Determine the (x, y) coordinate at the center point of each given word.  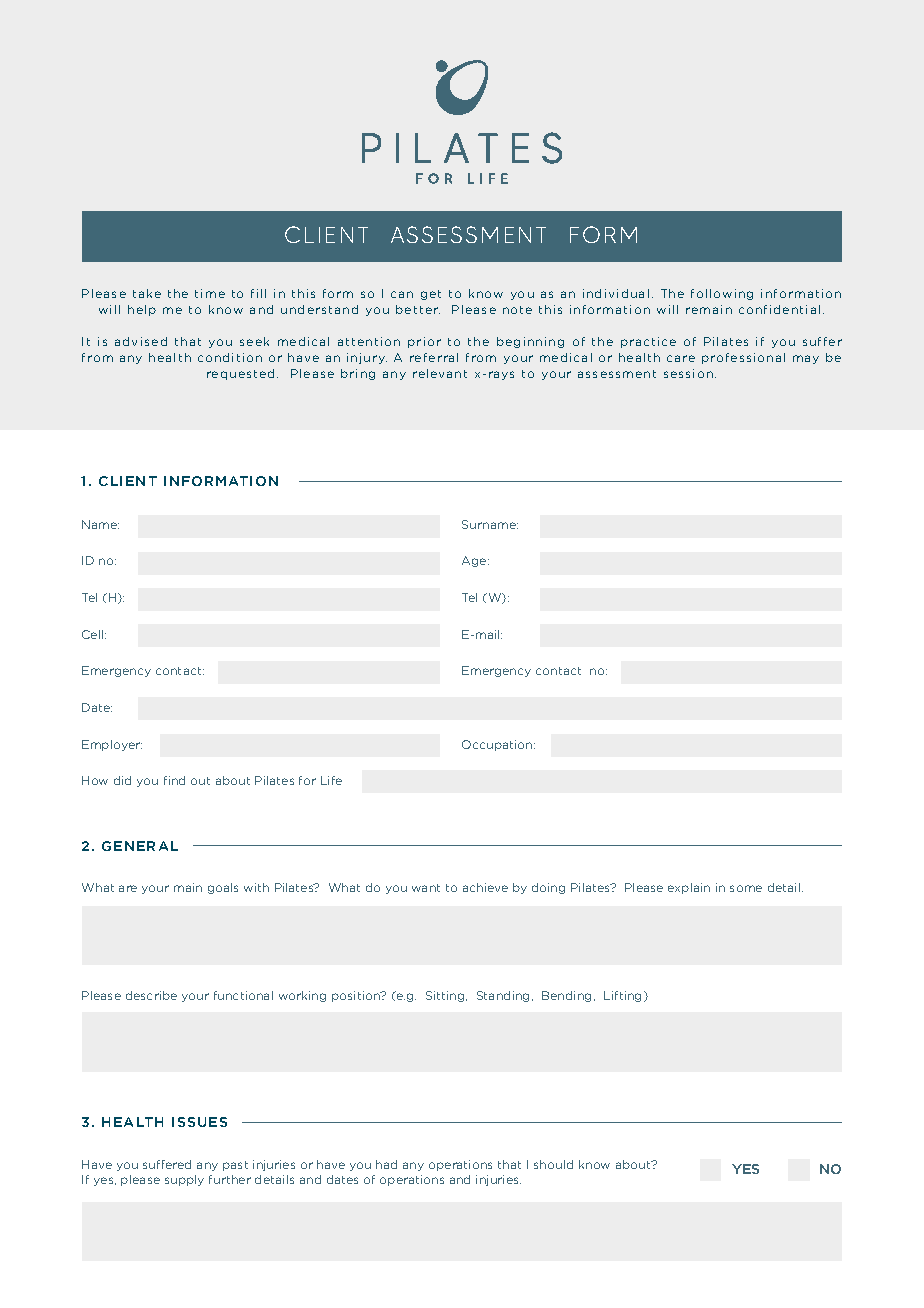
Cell (94, 634)
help (142, 310)
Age (475, 561)
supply (184, 1180)
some (746, 888)
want (426, 888)
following (722, 294)
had (386, 1164)
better (418, 309)
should (553, 1164)
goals (223, 888)
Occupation (498, 745)
